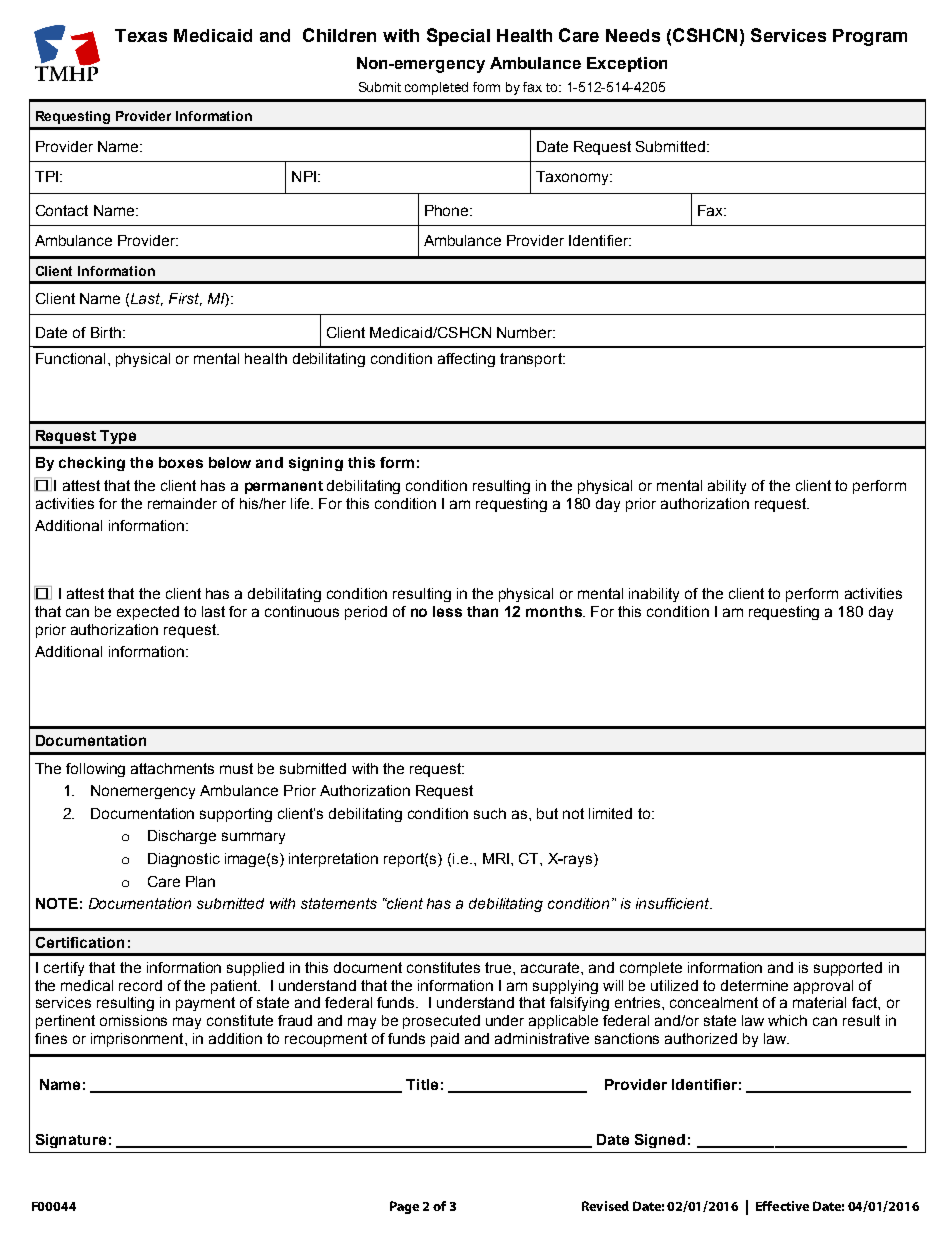  What do you see at coordinates (610, 813) in the screenshot?
I see `limited` at bounding box center [610, 813].
